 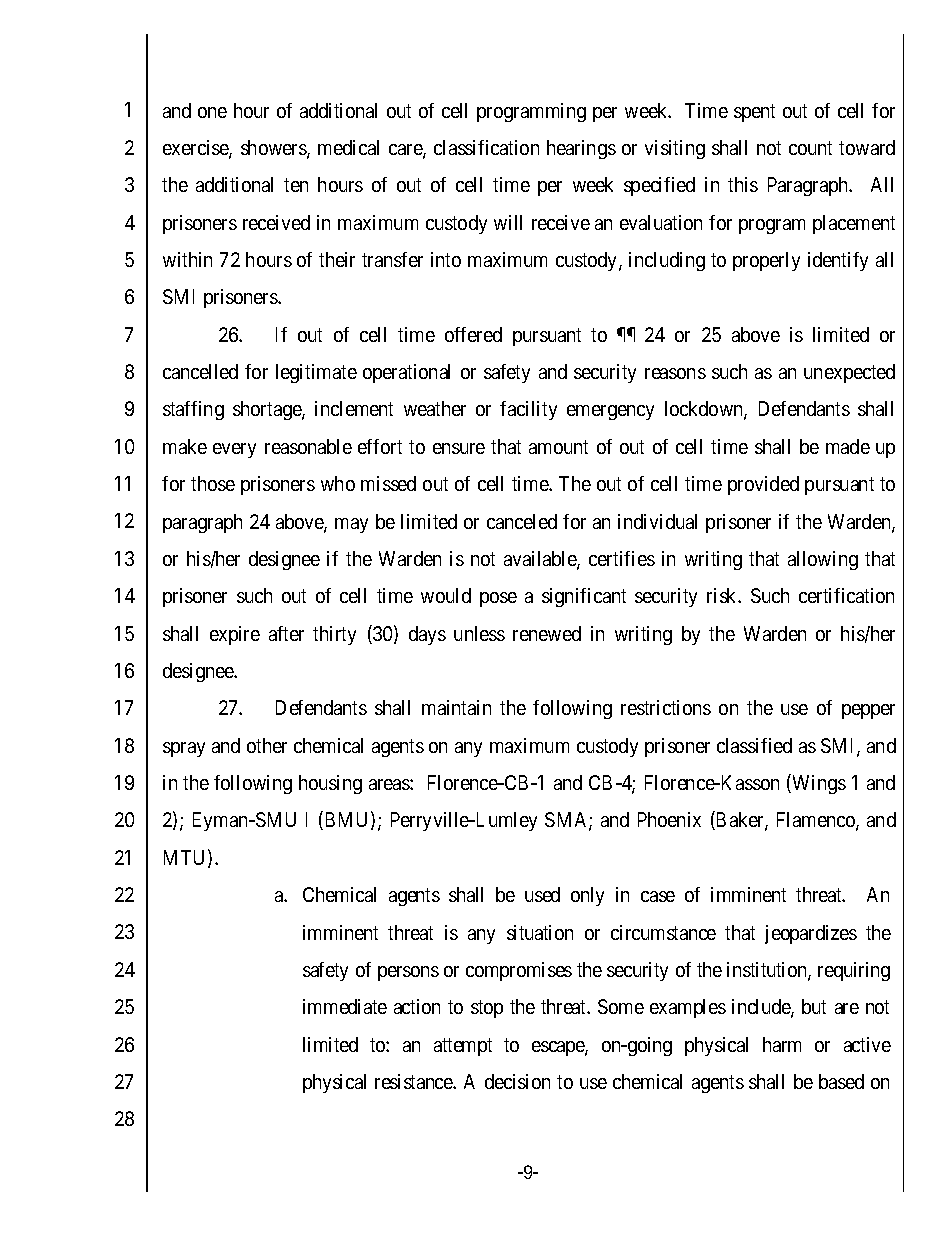 What do you see at coordinates (517, 1081) in the screenshot?
I see `decision` at bounding box center [517, 1081].
